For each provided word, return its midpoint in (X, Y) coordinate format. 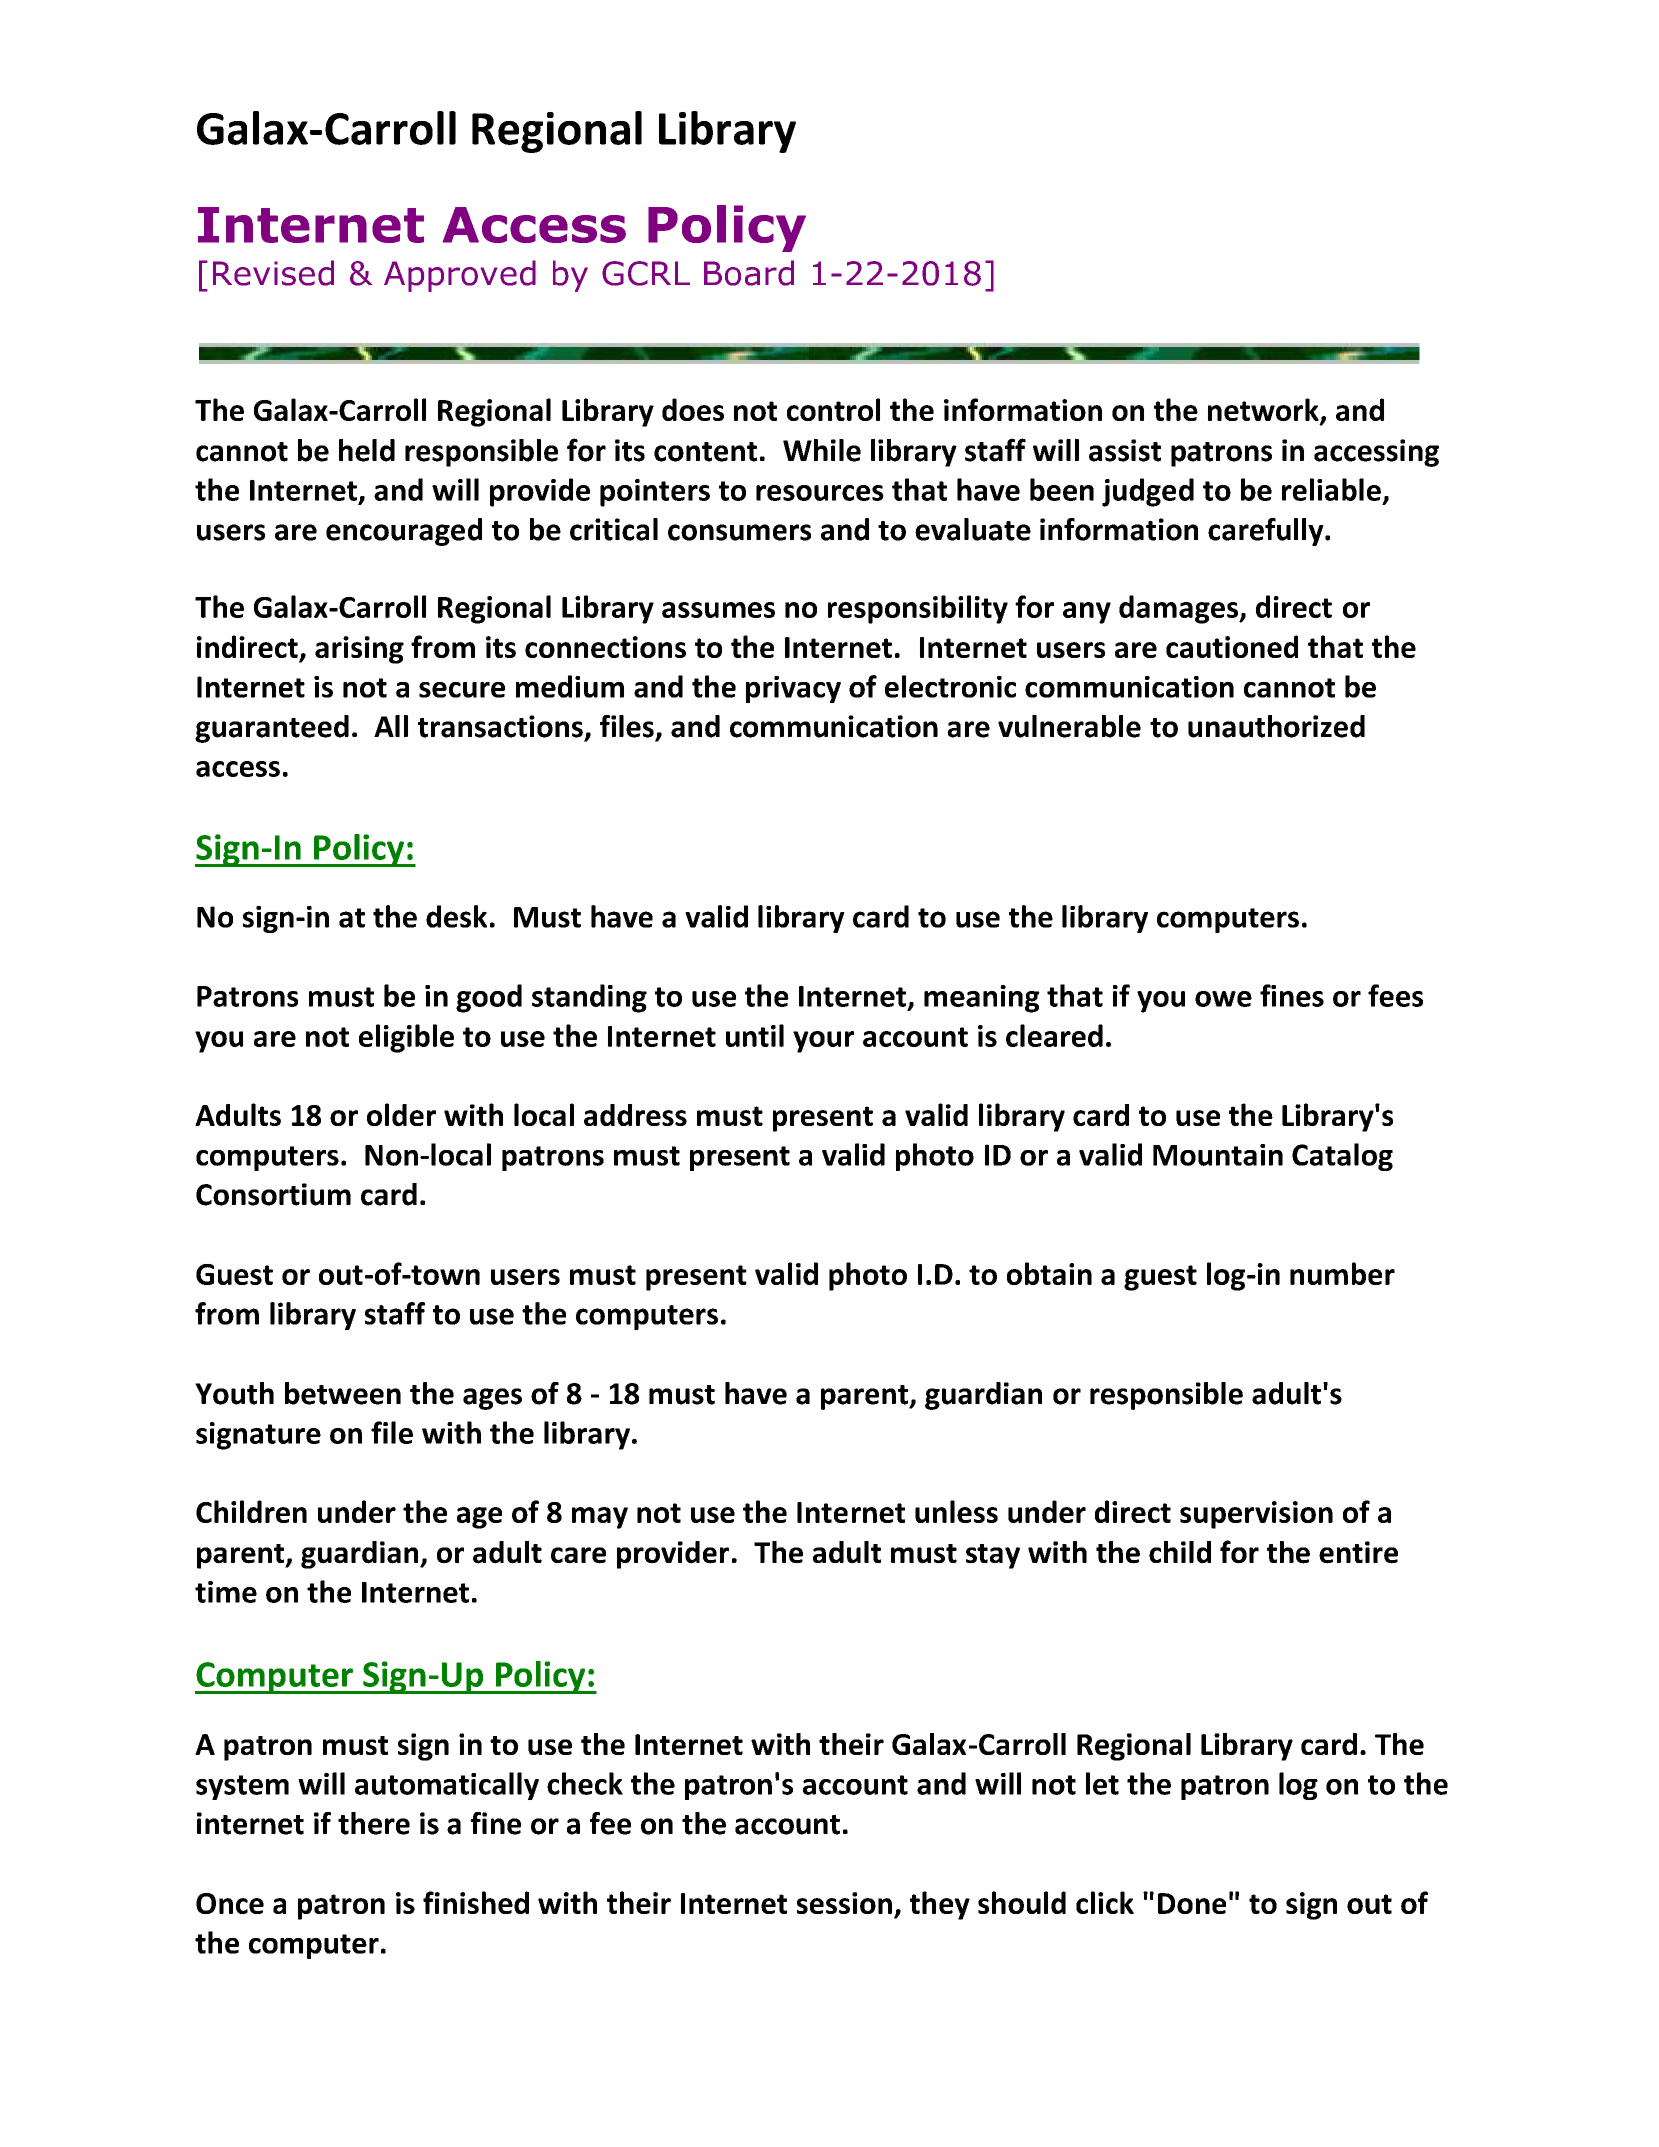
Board (749, 273)
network (1264, 411)
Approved (460, 276)
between (343, 1393)
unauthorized (1276, 726)
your (823, 1042)
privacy (793, 689)
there (374, 1823)
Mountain (1218, 1155)
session (844, 1903)
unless (956, 1511)
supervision (1256, 1515)
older (401, 1114)
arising (359, 650)
